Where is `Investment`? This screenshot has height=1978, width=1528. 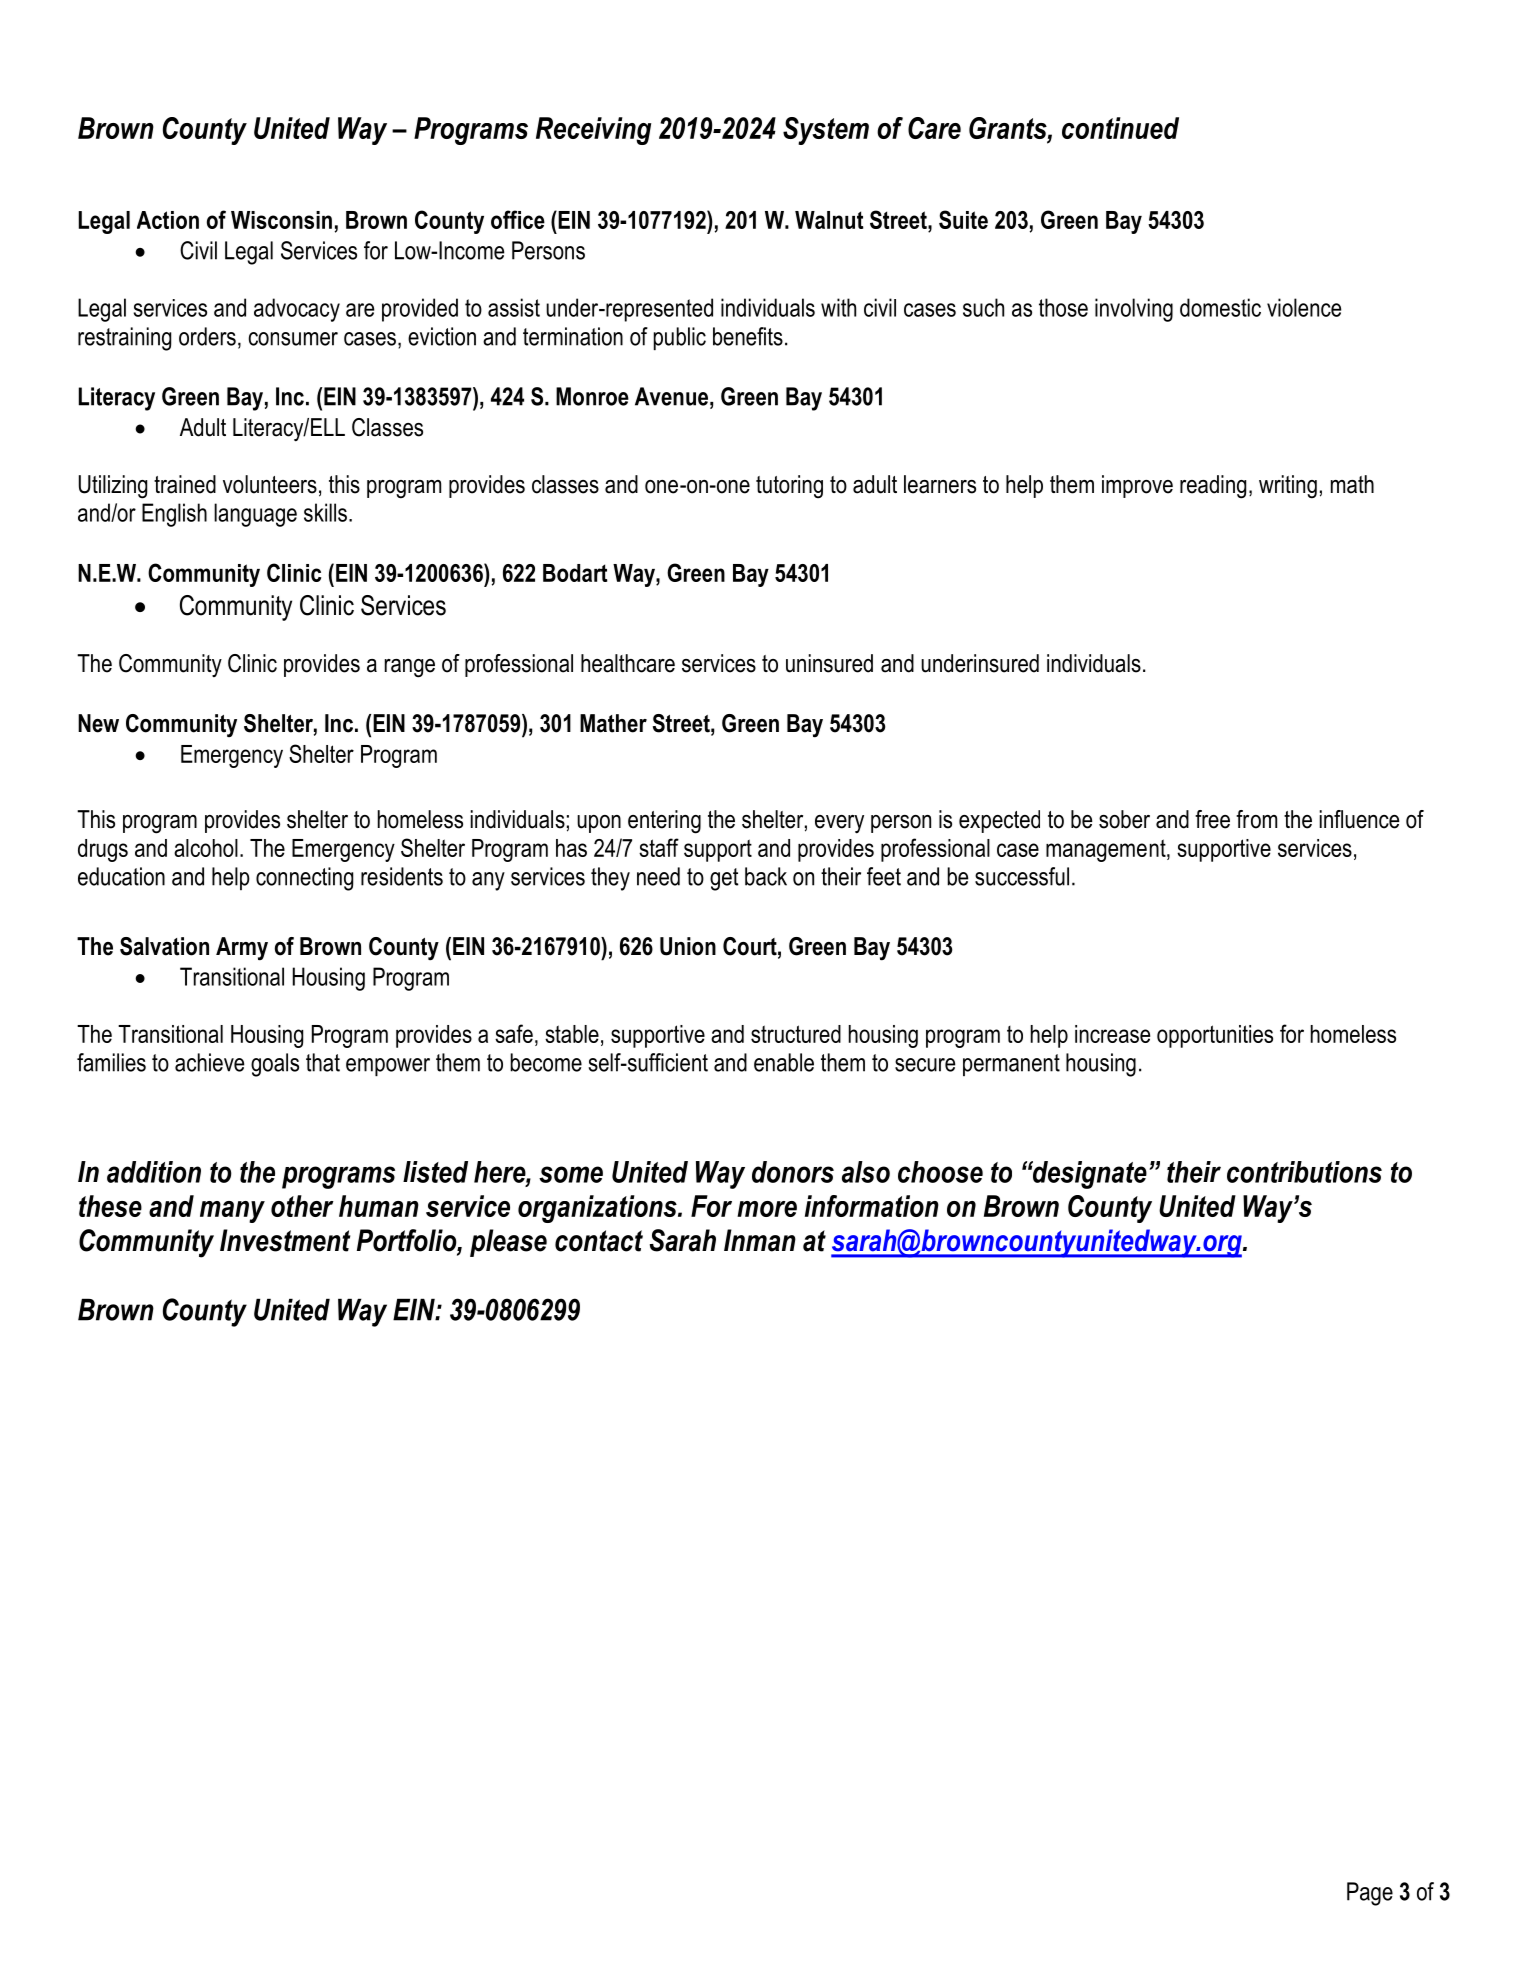 Investment is located at coordinates (285, 1240).
